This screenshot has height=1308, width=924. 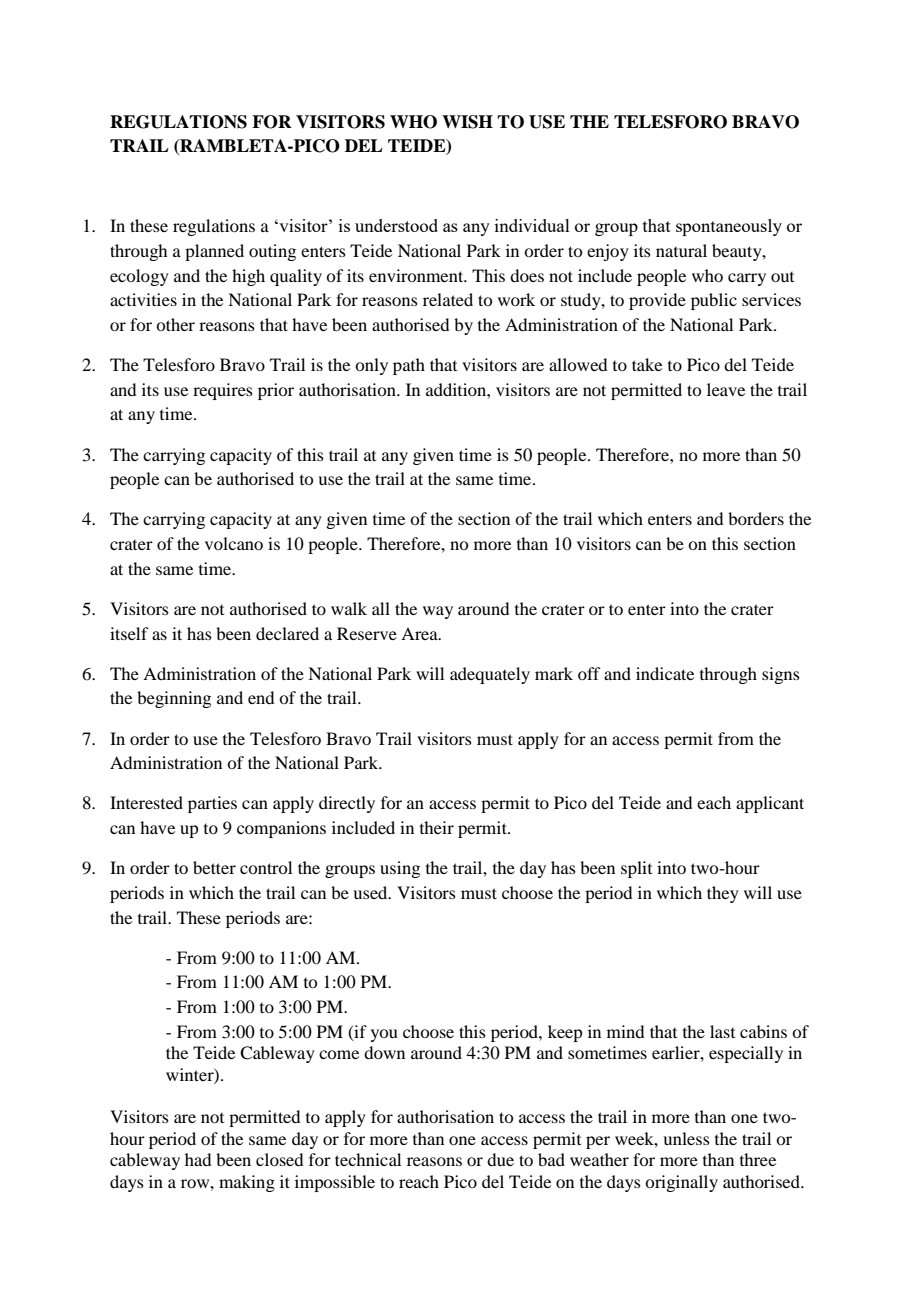 I want to click on due, so click(x=500, y=1159).
